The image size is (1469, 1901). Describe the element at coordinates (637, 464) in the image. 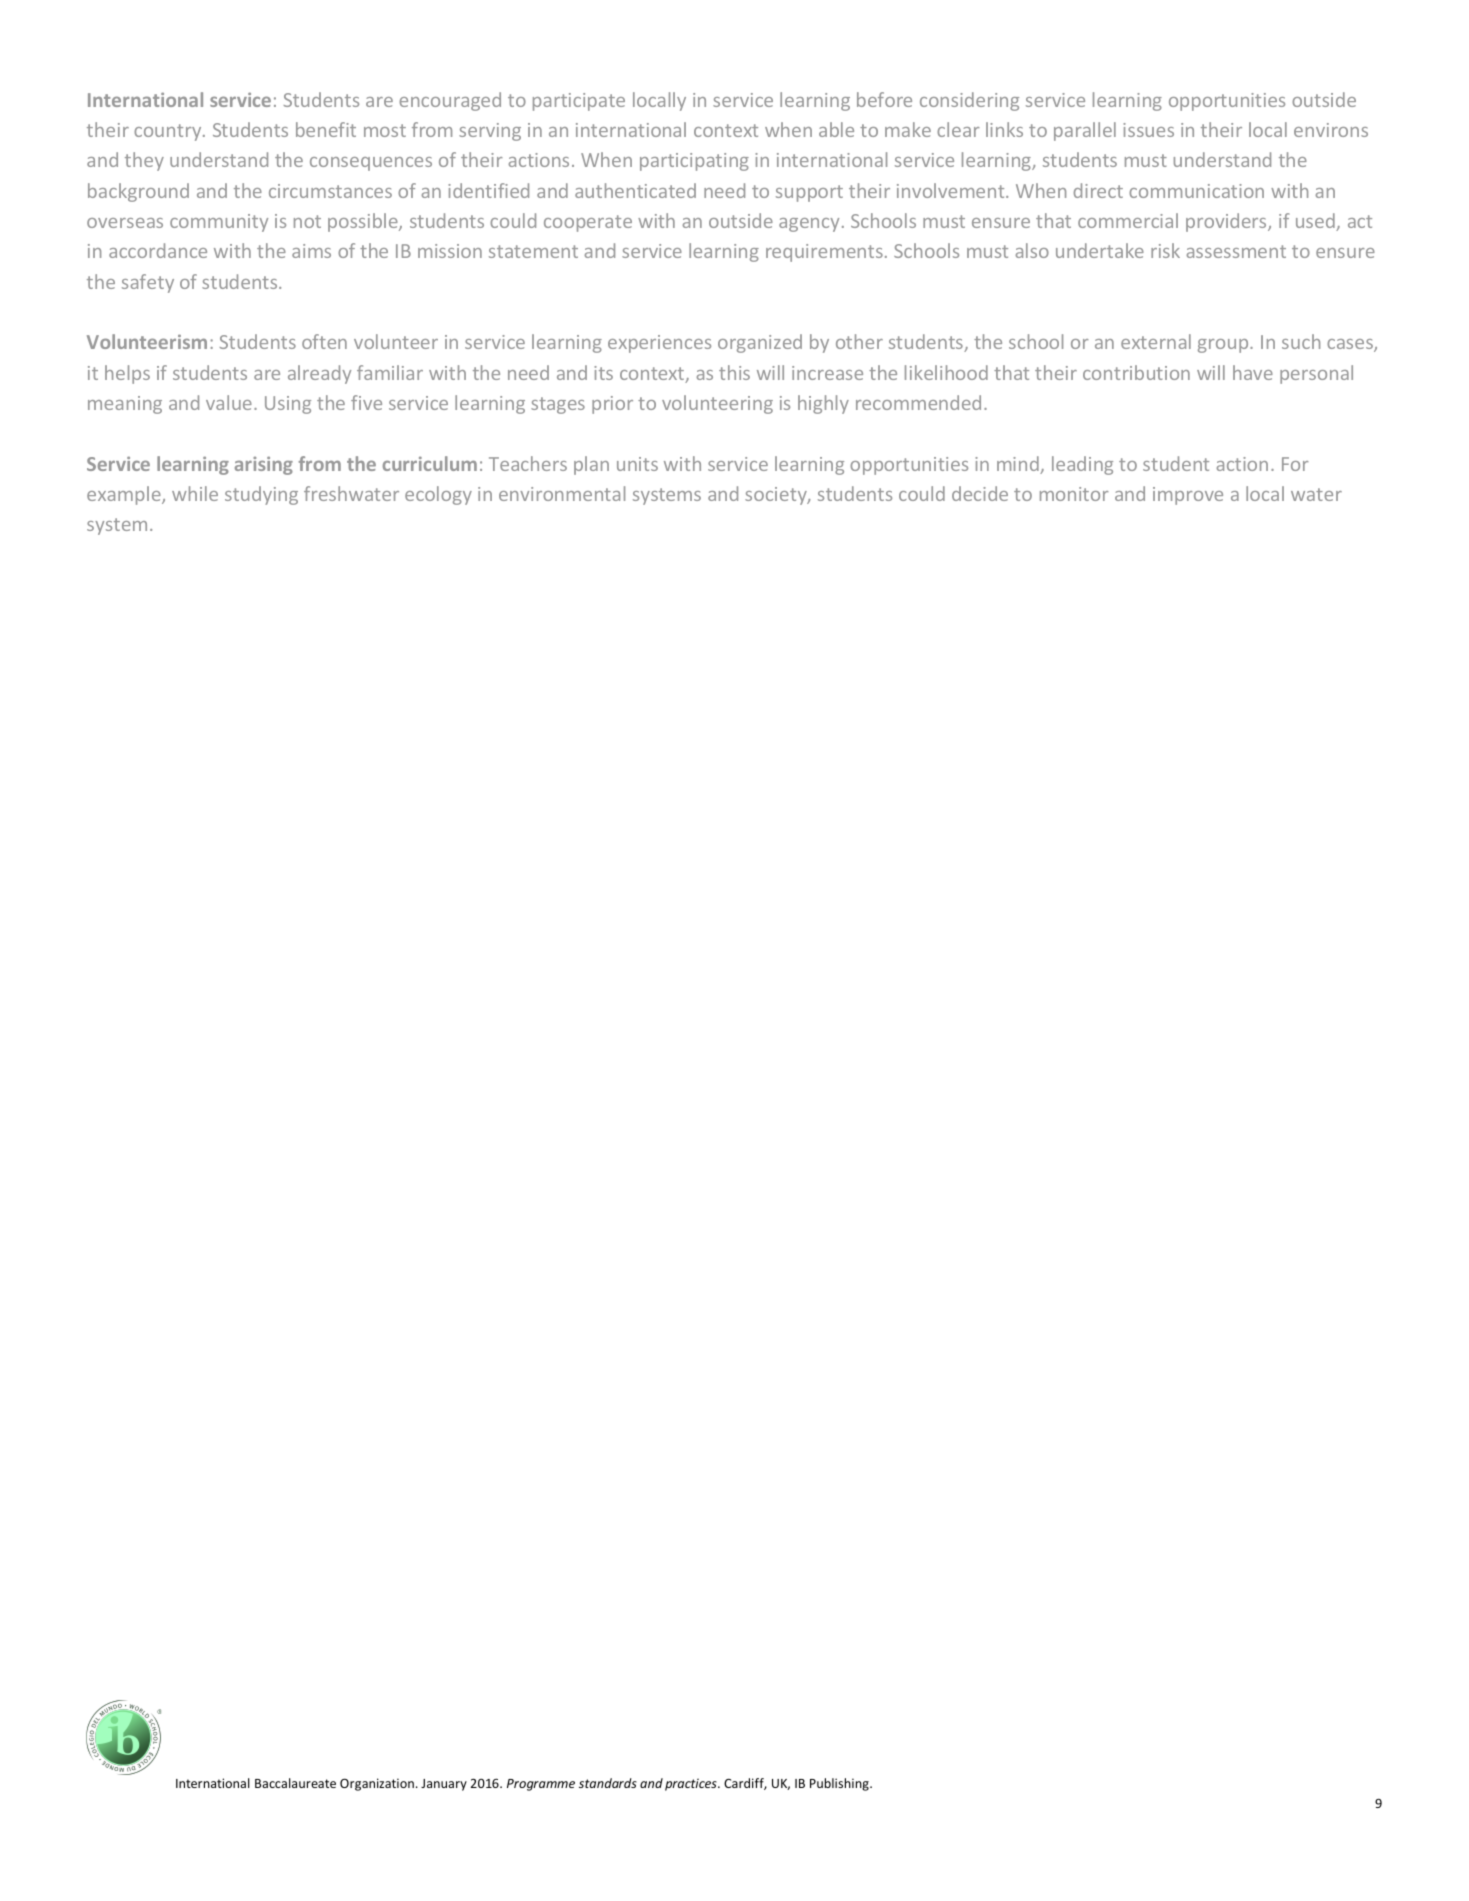

I see `units` at that location.
